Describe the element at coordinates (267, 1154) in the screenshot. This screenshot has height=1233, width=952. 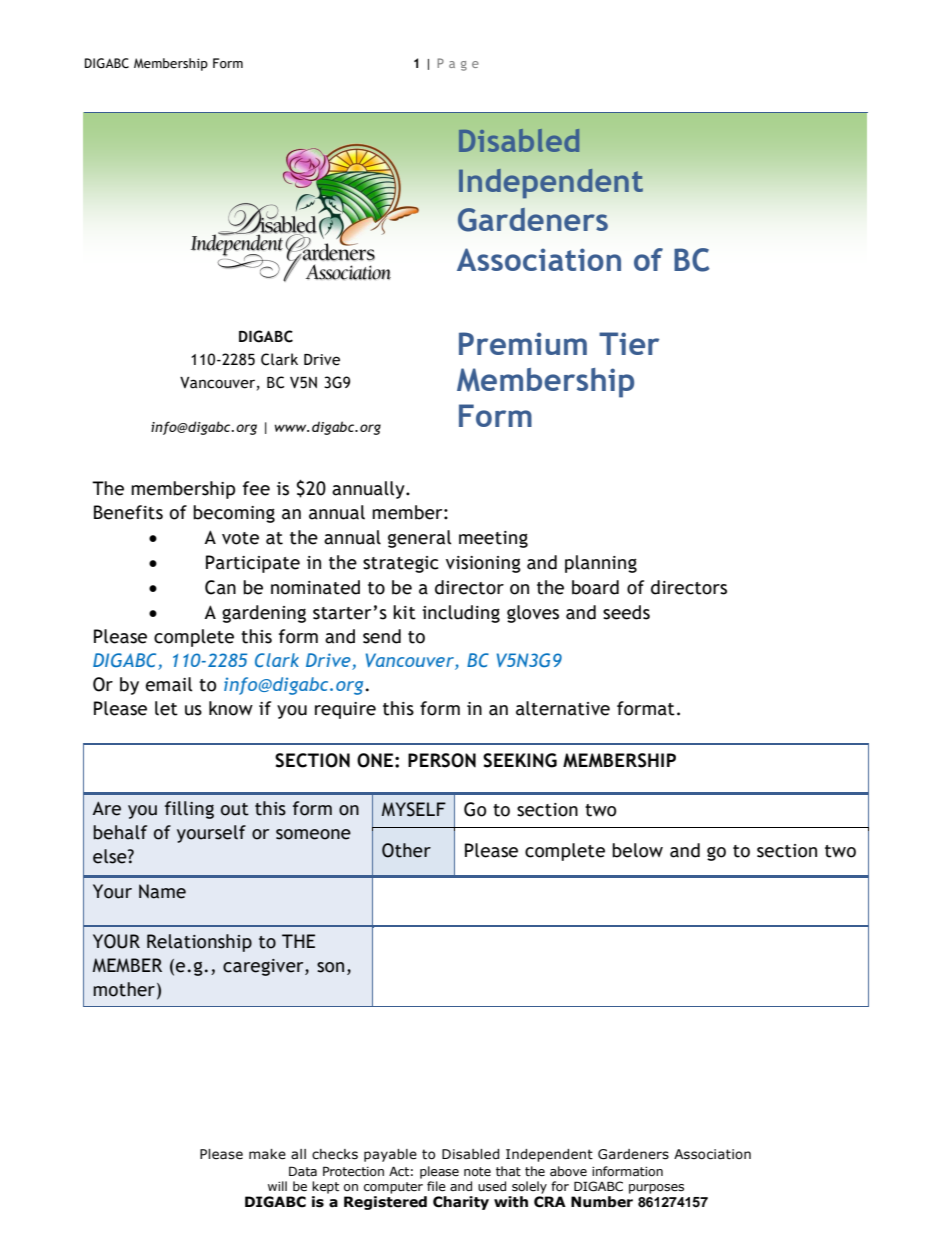
I see `make` at that location.
